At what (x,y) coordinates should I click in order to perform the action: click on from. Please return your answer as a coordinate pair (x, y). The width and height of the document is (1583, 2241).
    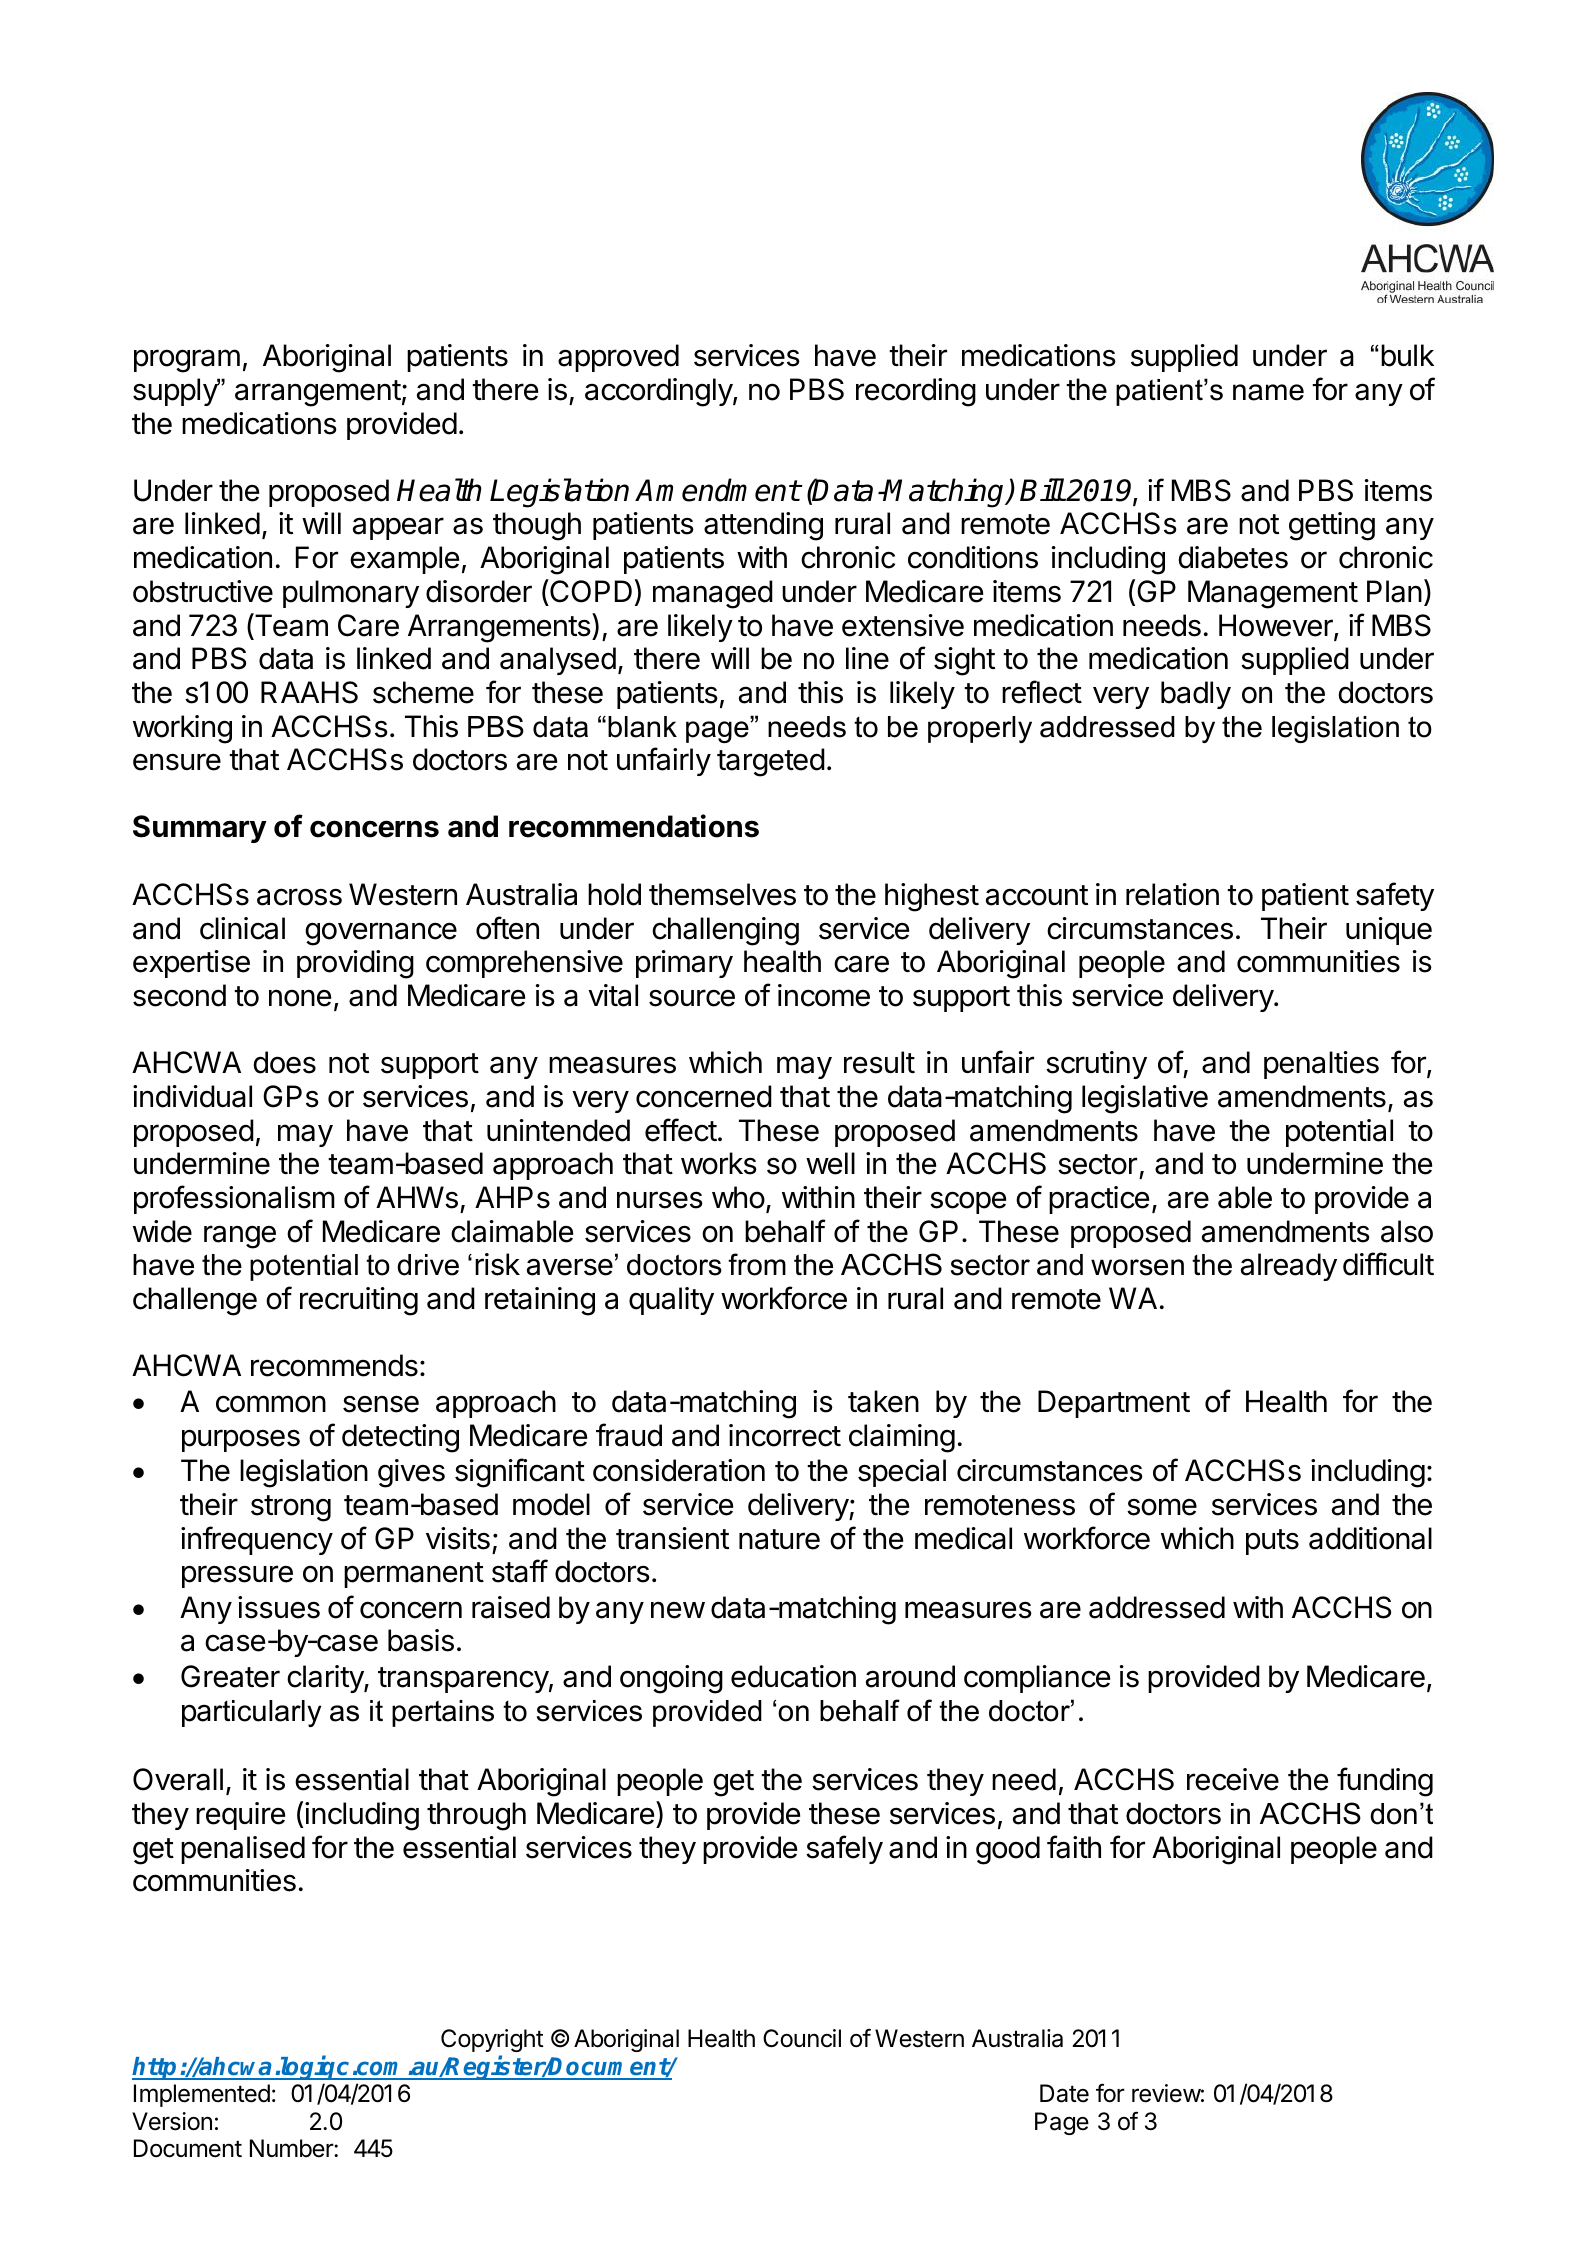
    Looking at the image, I should click on (757, 1264).
